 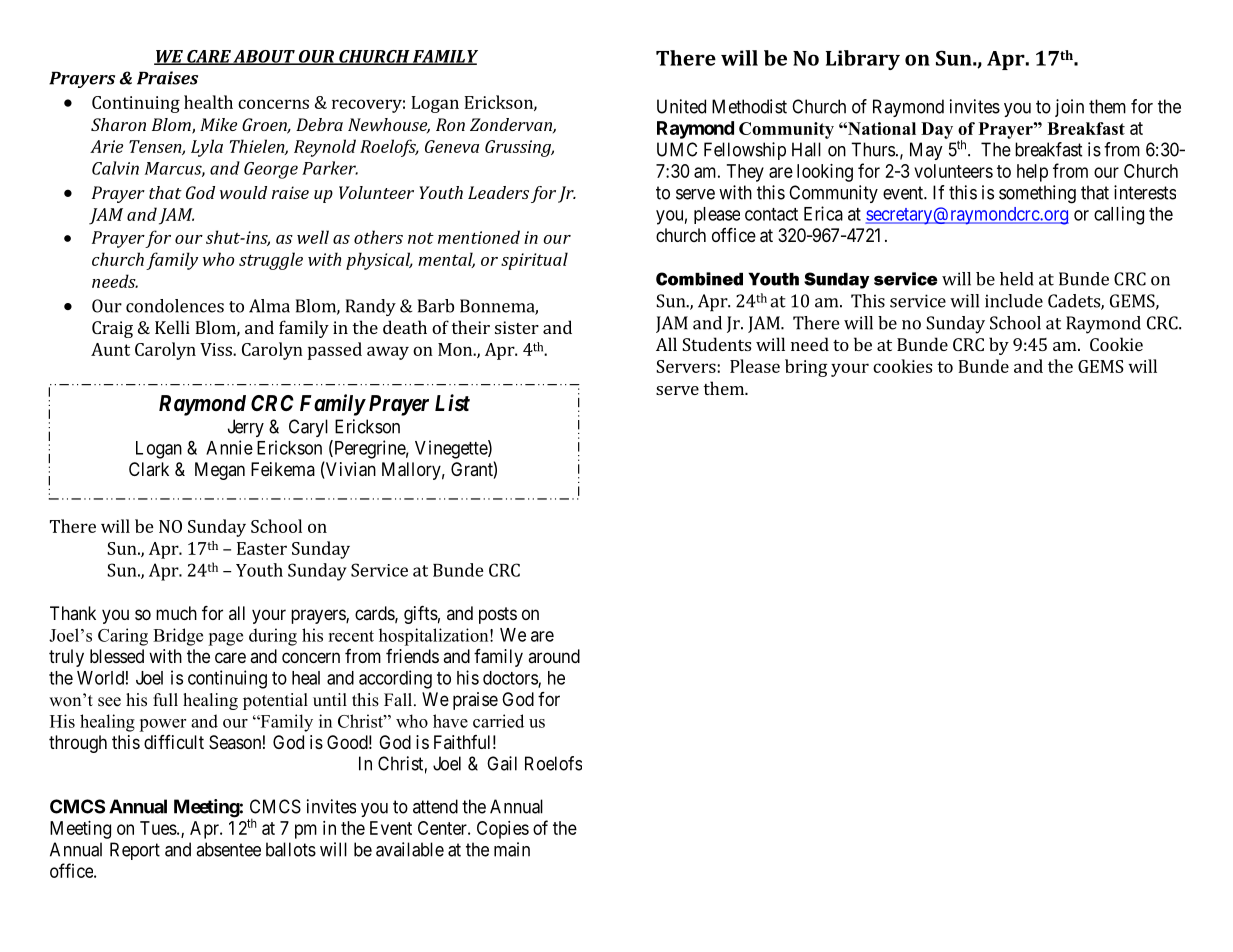 I want to click on Copies, so click(x=503, y=830).
